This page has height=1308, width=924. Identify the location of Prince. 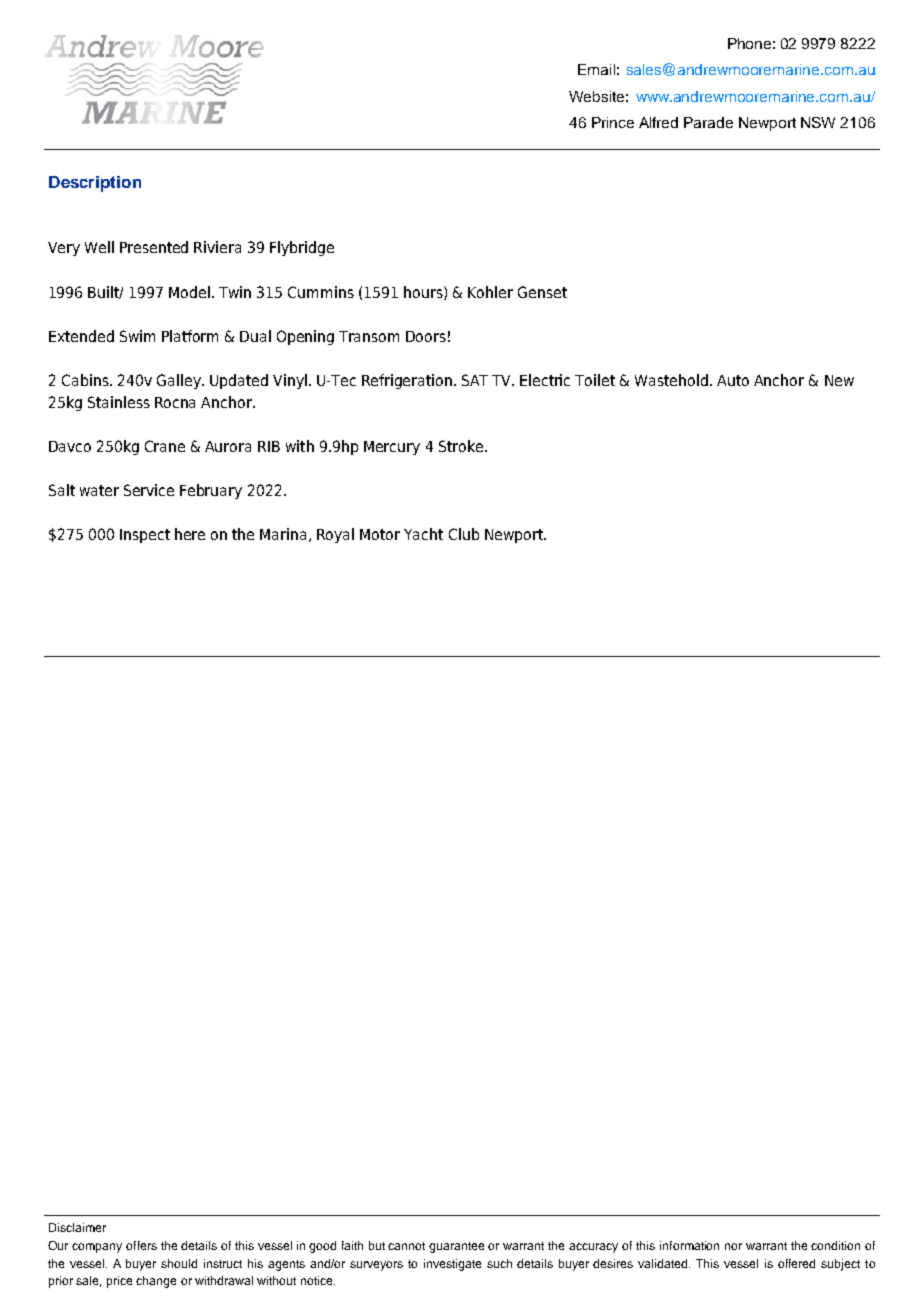
(613, 122).
